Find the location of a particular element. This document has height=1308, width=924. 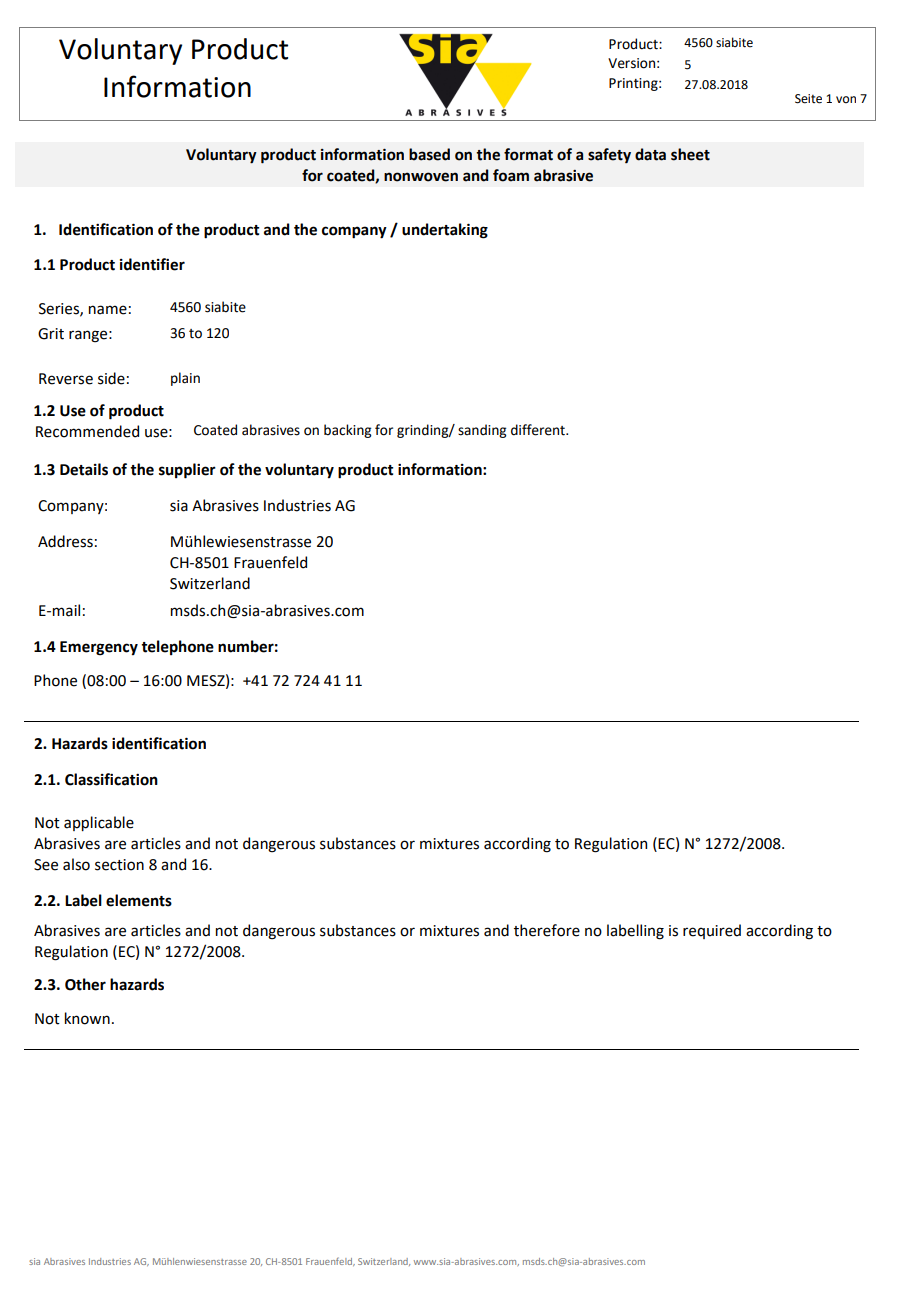

sanding is located at coordinates (482, 431).
